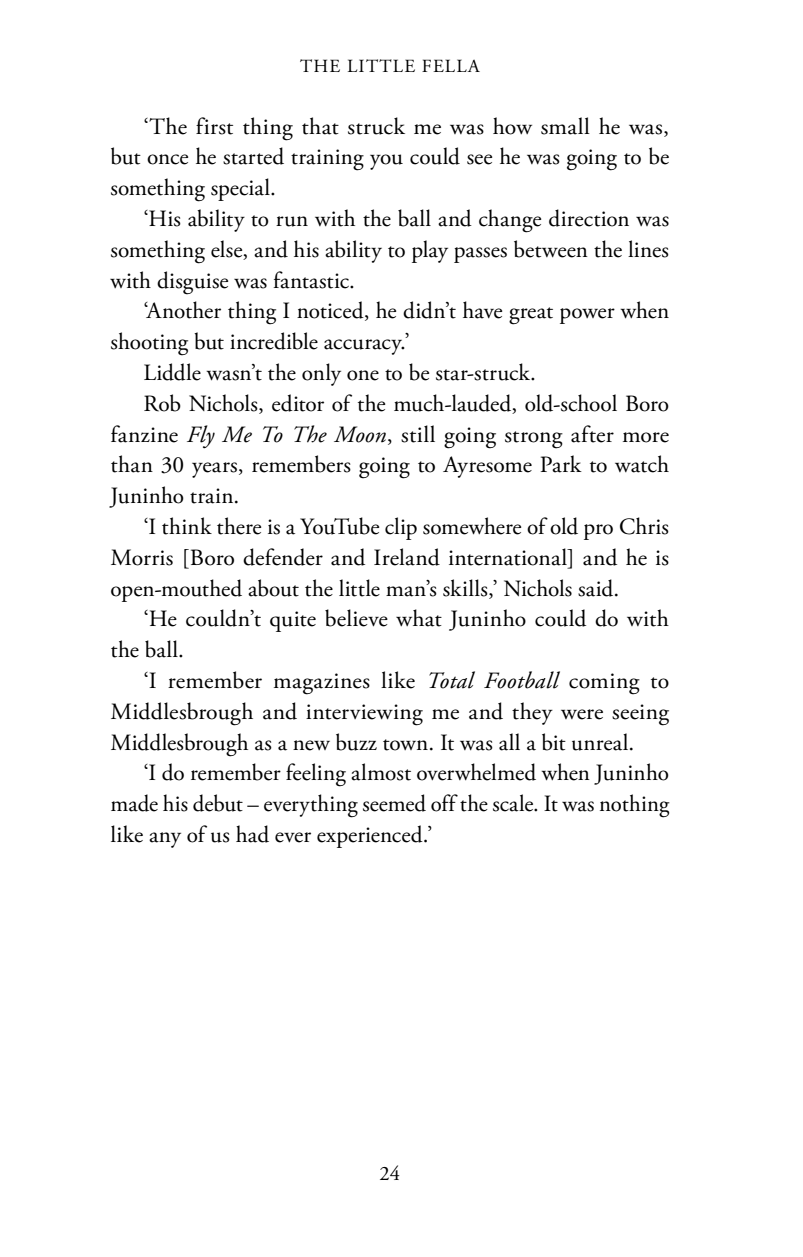 The width and height of the document is (803, 1257). Describe the element at coordinates (201, 436) in the document. I see `Fly` at that location.
